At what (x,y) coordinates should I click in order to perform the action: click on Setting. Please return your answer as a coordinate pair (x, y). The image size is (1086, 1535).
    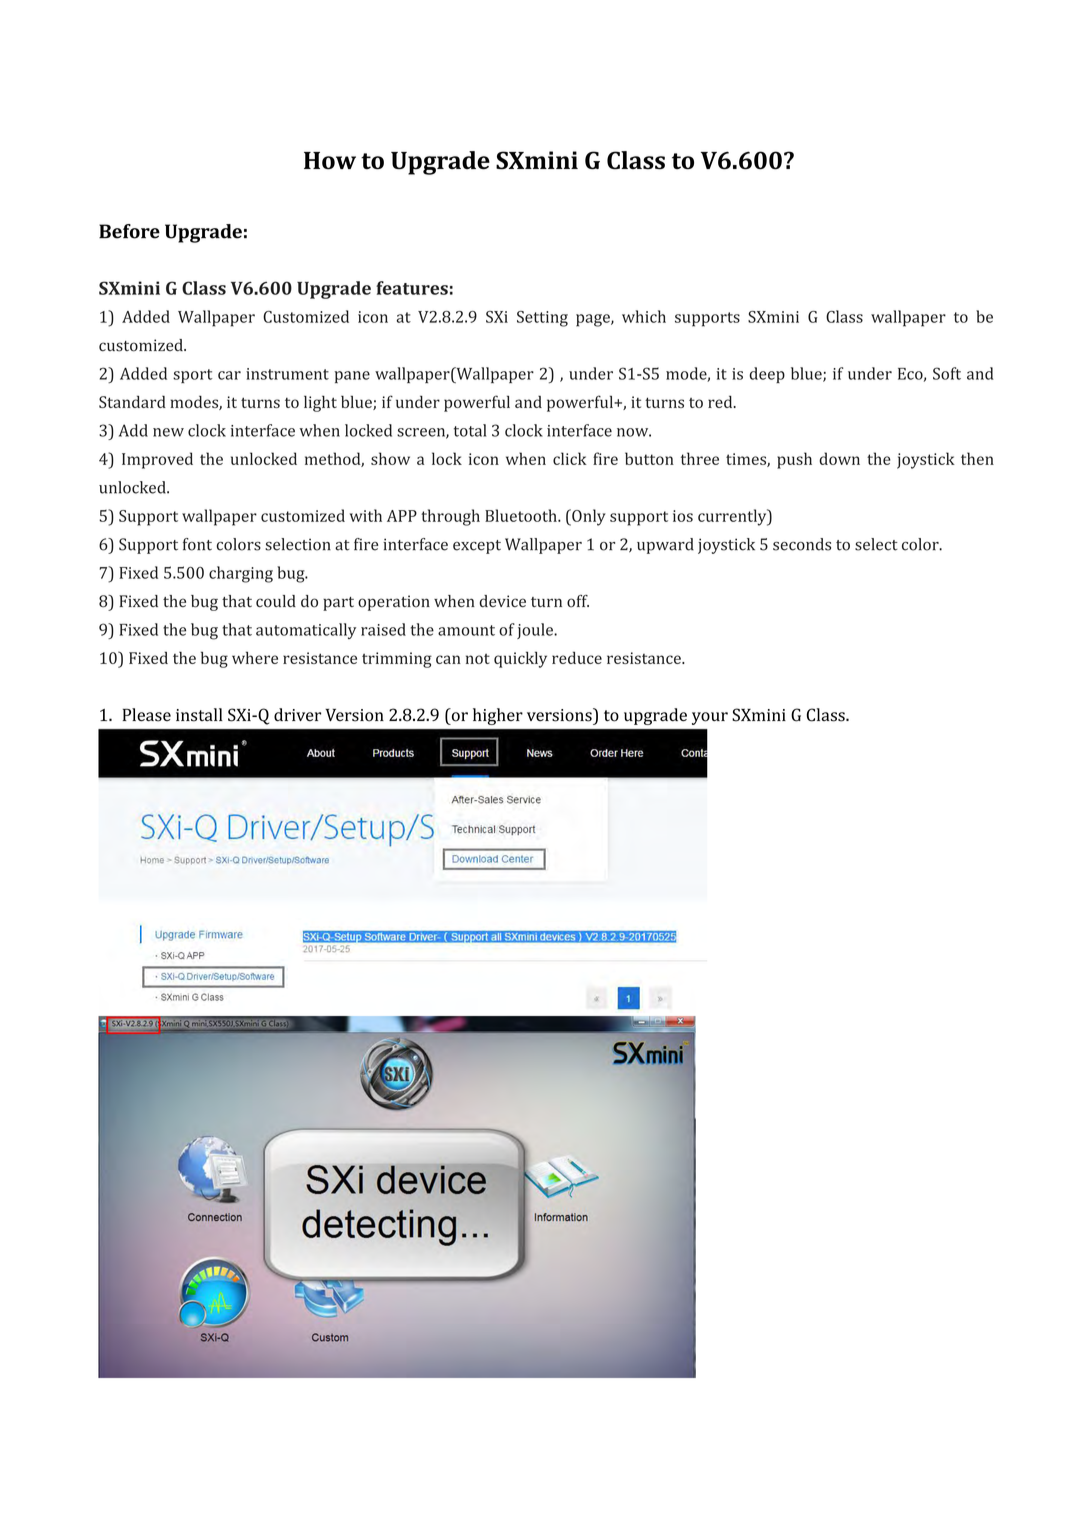
    Looking at the image, I should click on (542, 319).
